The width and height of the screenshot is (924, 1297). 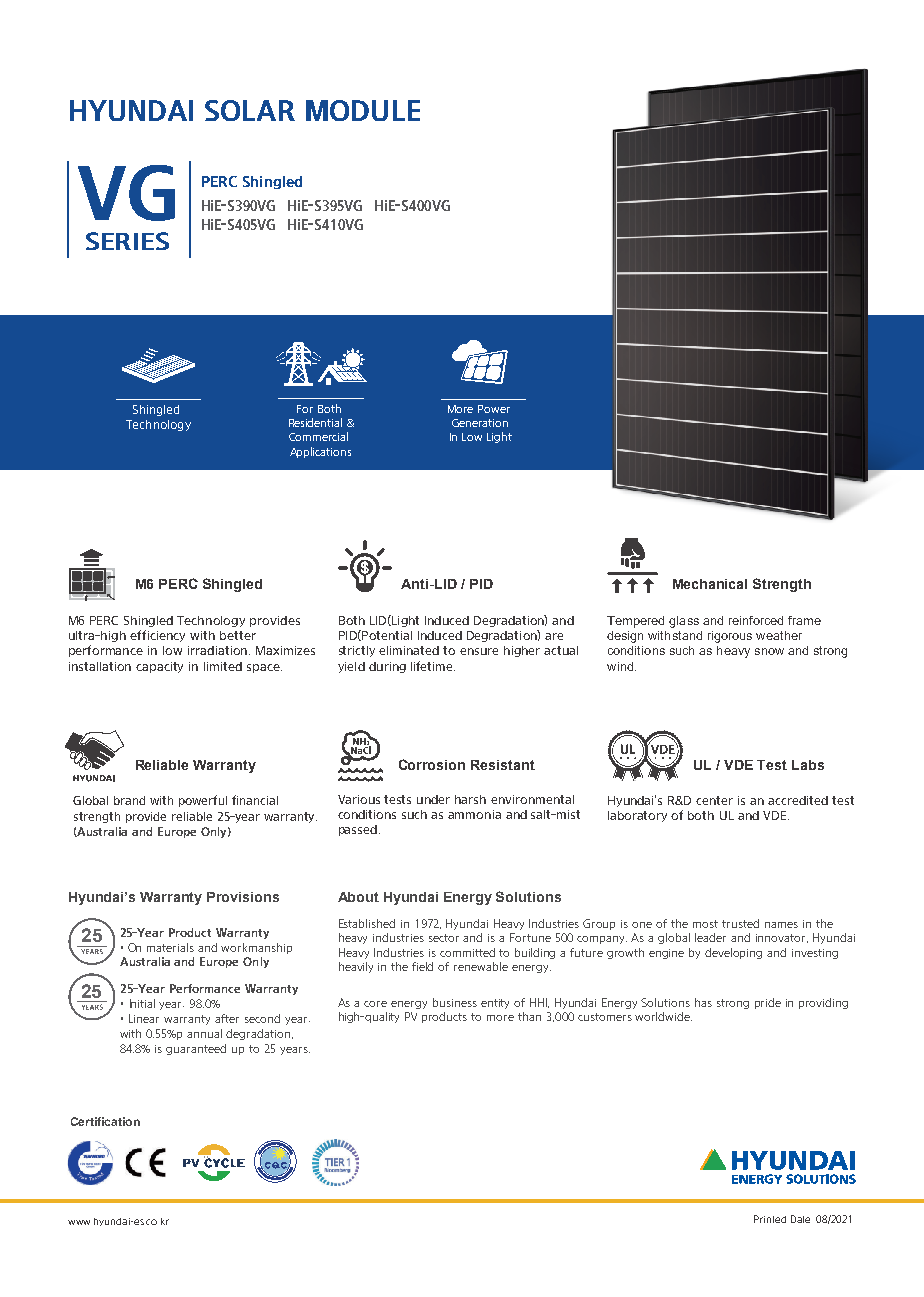 I want to click on Certification, so click(x=105, y=1121).
